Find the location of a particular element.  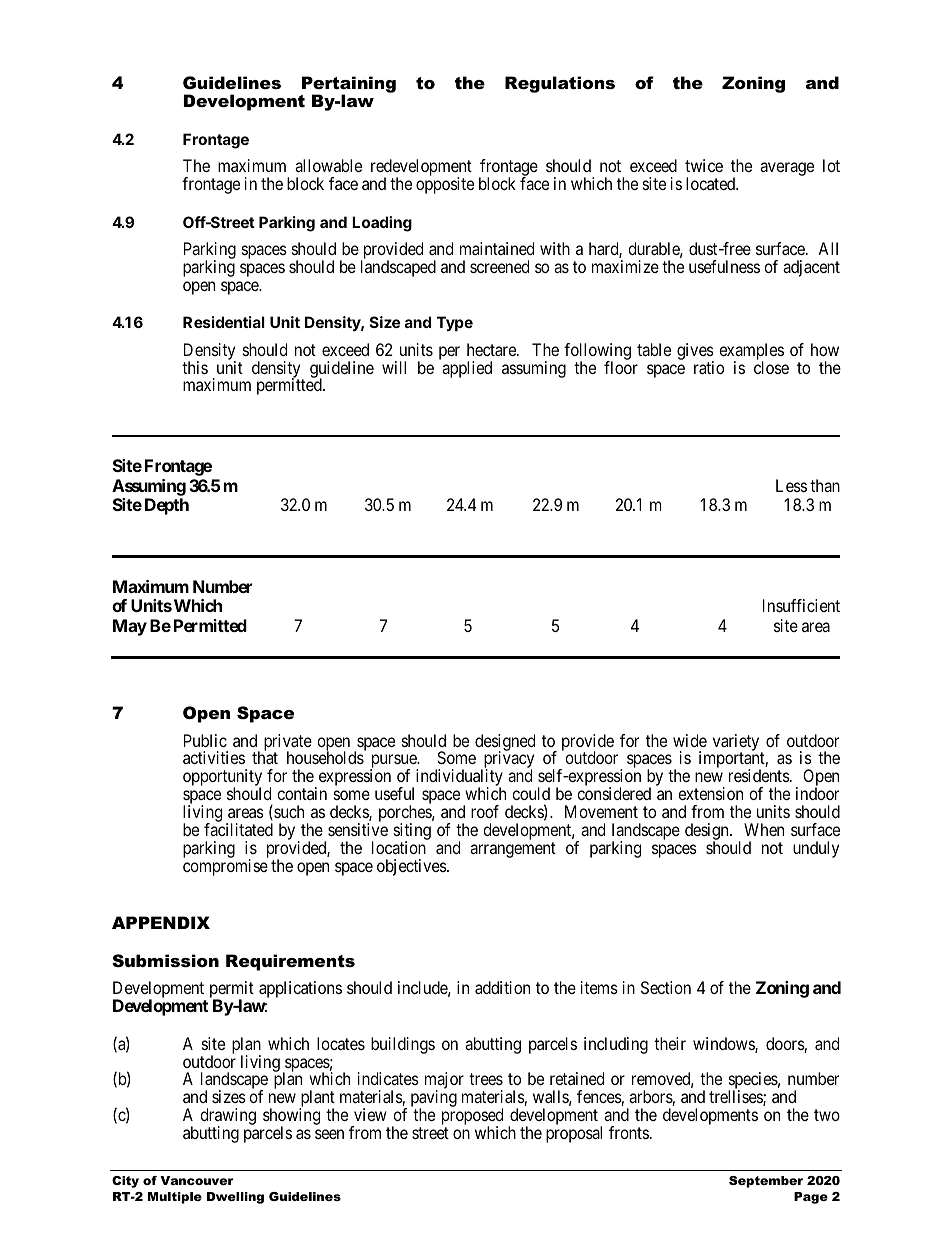

Less is located at coordinates (791, 485).
